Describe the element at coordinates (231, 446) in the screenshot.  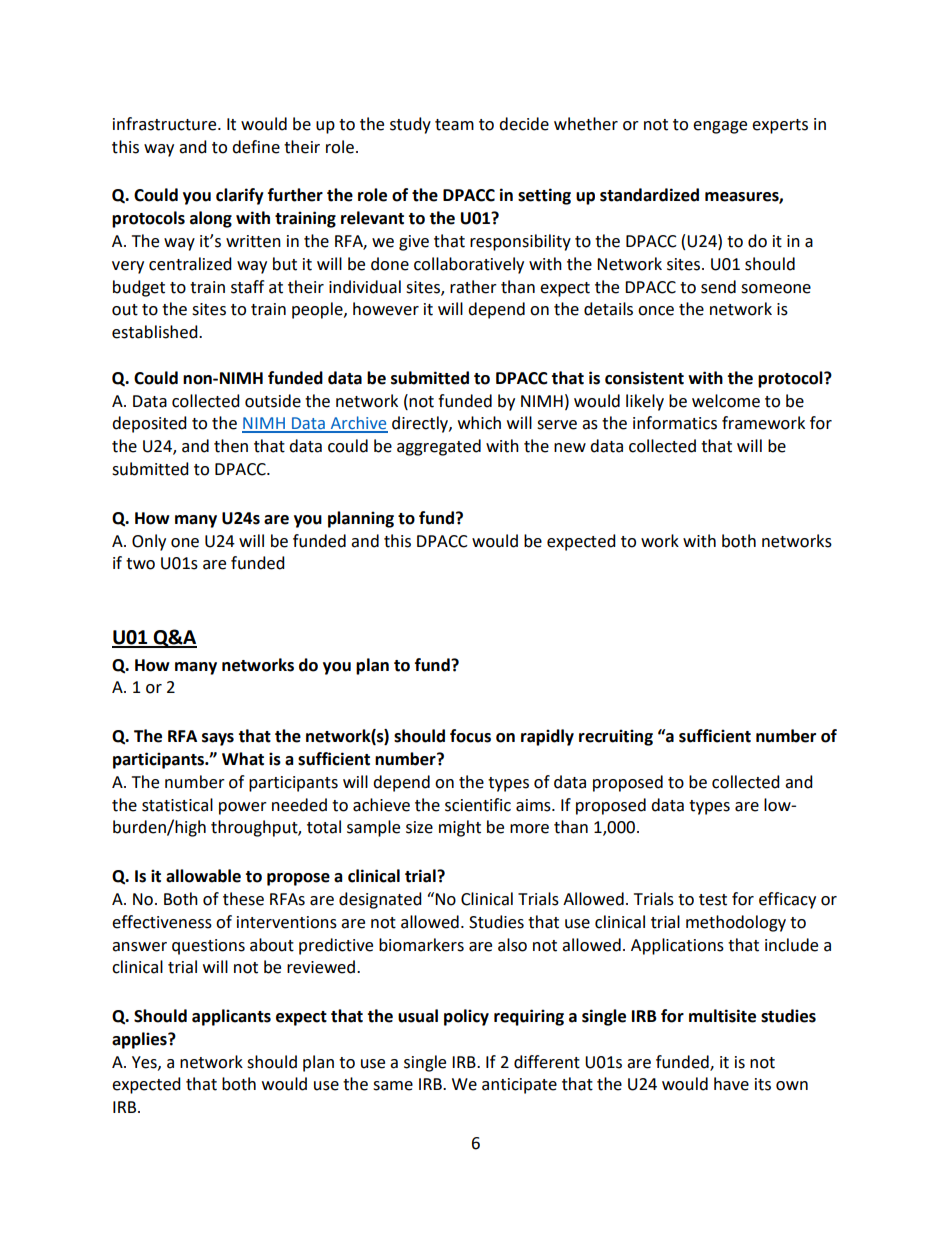
I see `then` at that location.
